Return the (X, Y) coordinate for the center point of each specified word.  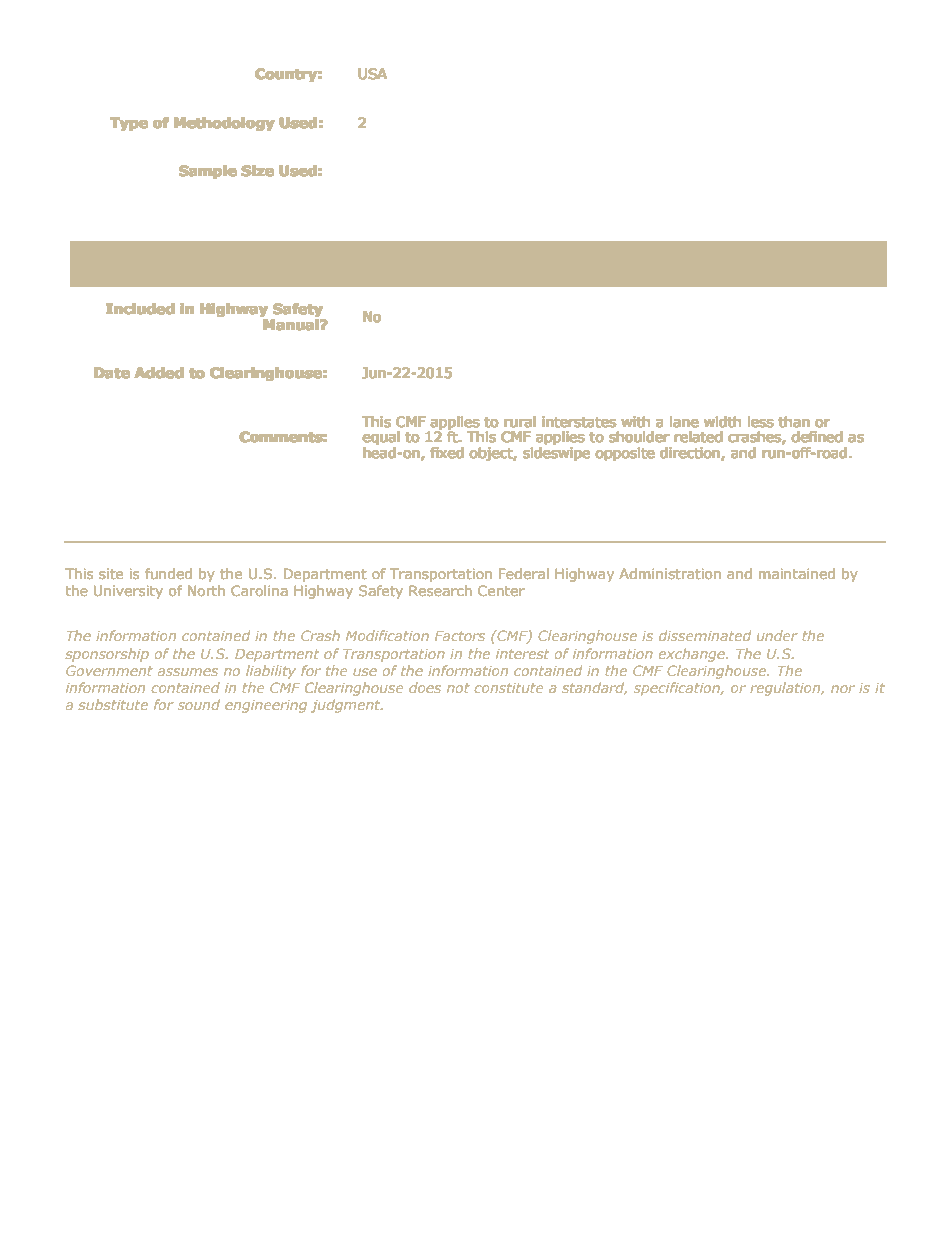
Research (440, 590)
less (760, 421)
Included (140, 308)
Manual (292, 324)
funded (168, 573)
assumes (188, 672)
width (722, 421)
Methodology (224, 124)
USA (373, 73)
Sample (207, 172)
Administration (670, 573)
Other (441, 262)
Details (508, 262)
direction (690, 452)
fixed (447, 452)
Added (159, 372)
